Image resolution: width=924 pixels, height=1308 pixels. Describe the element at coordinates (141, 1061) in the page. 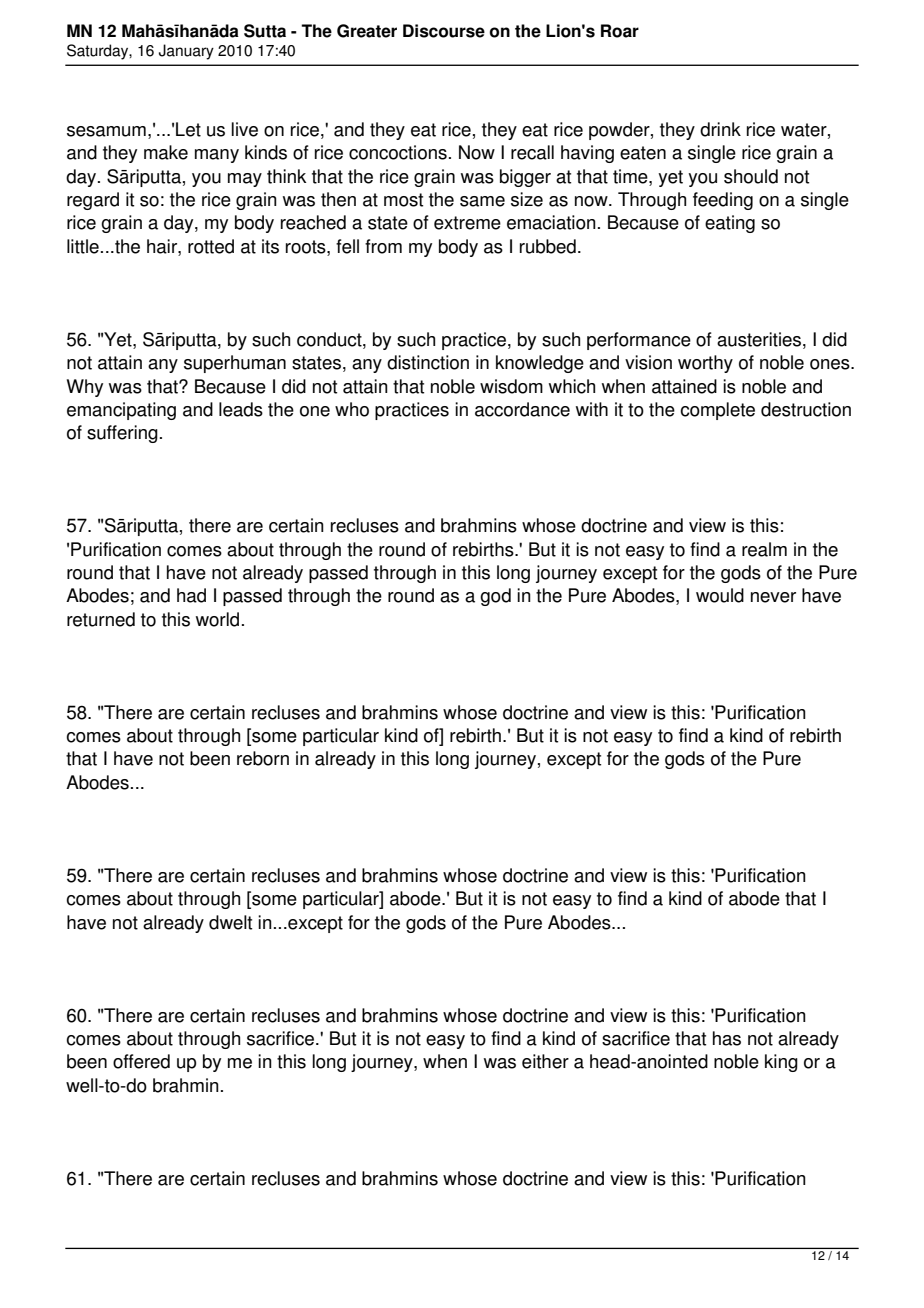

I see `offered` at that location.
